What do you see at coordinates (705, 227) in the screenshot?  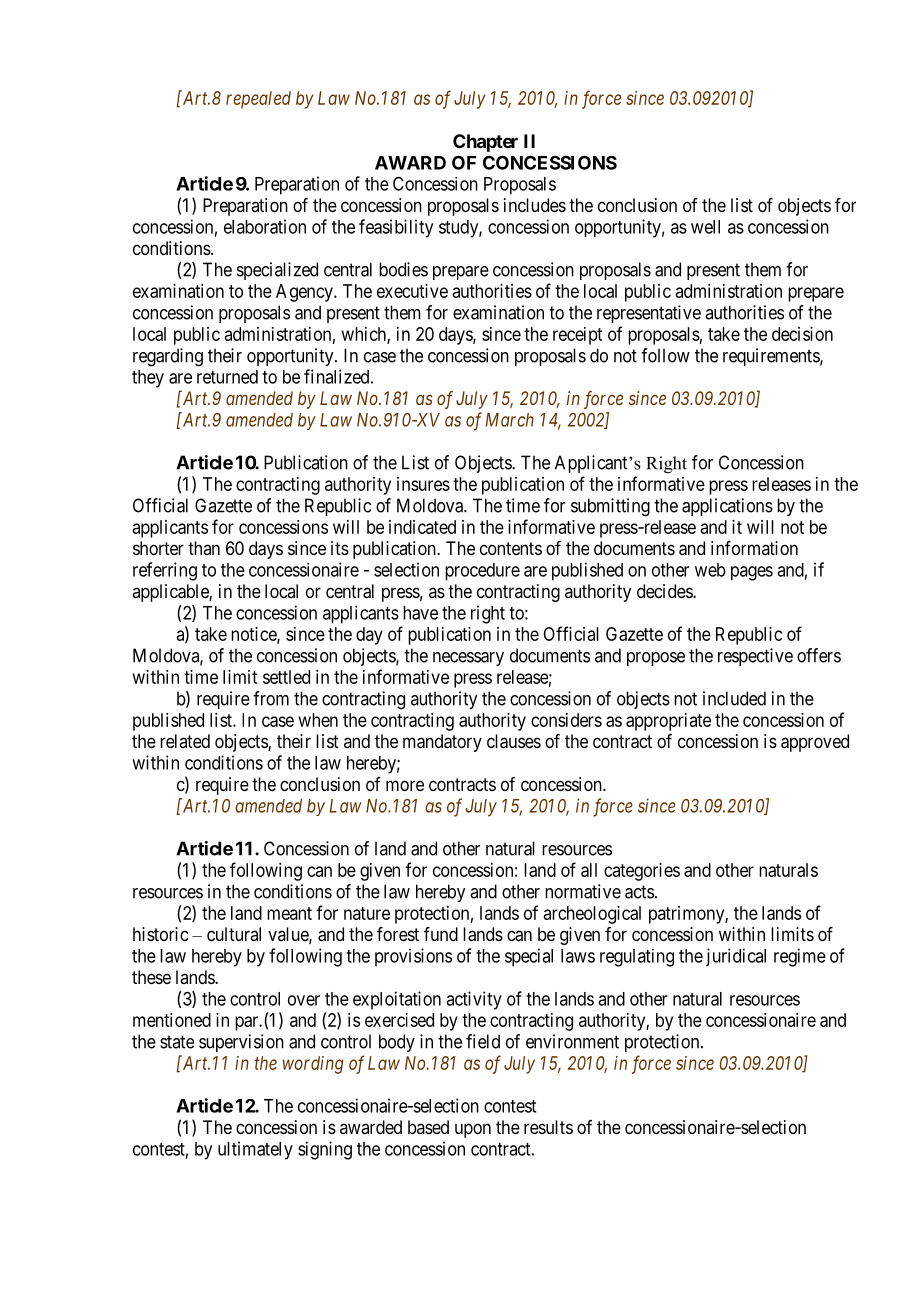 I see `well` at bounding box center [705, 227].
